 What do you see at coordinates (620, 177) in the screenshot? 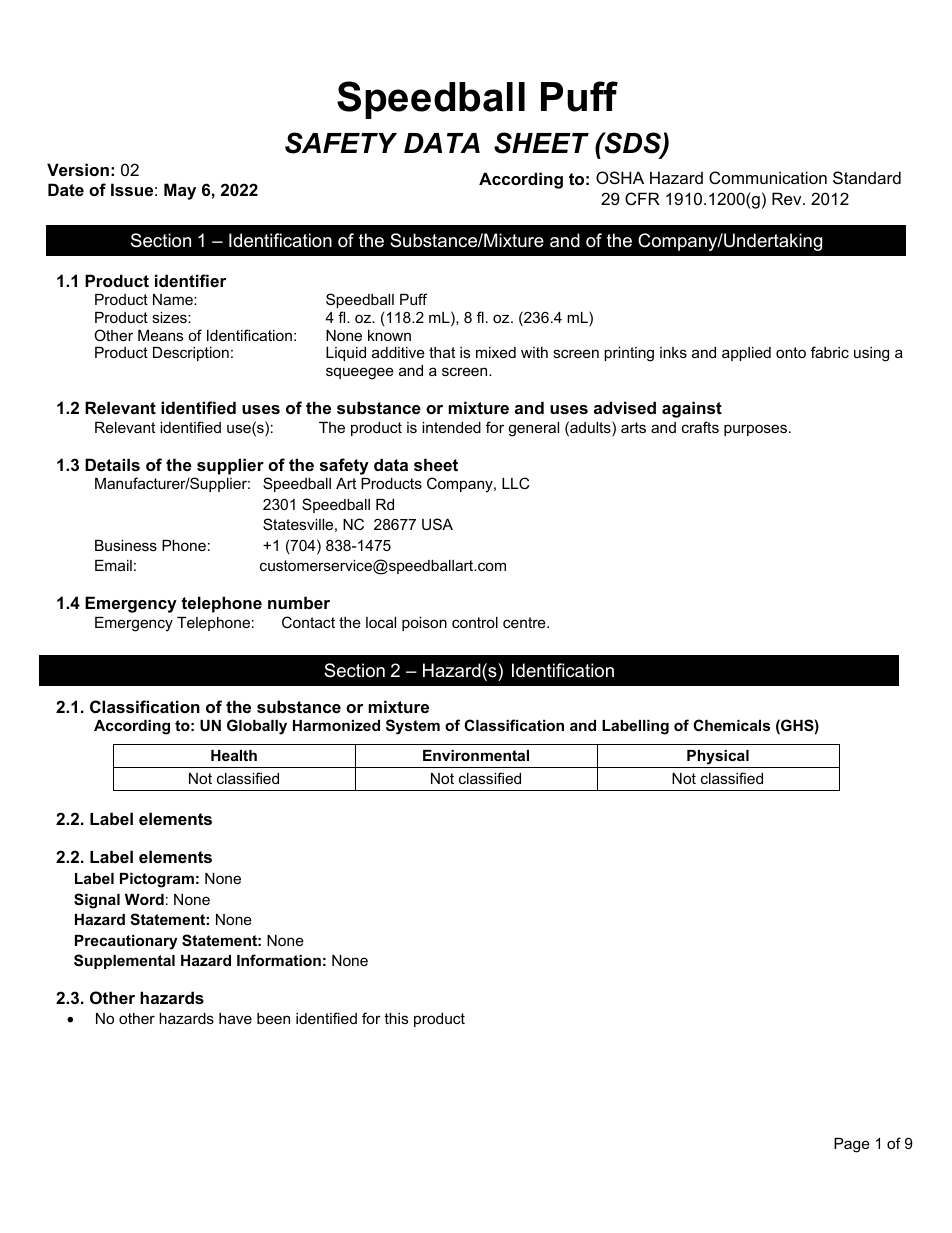
I see `OSHA` at bounding box center [620, 177].
